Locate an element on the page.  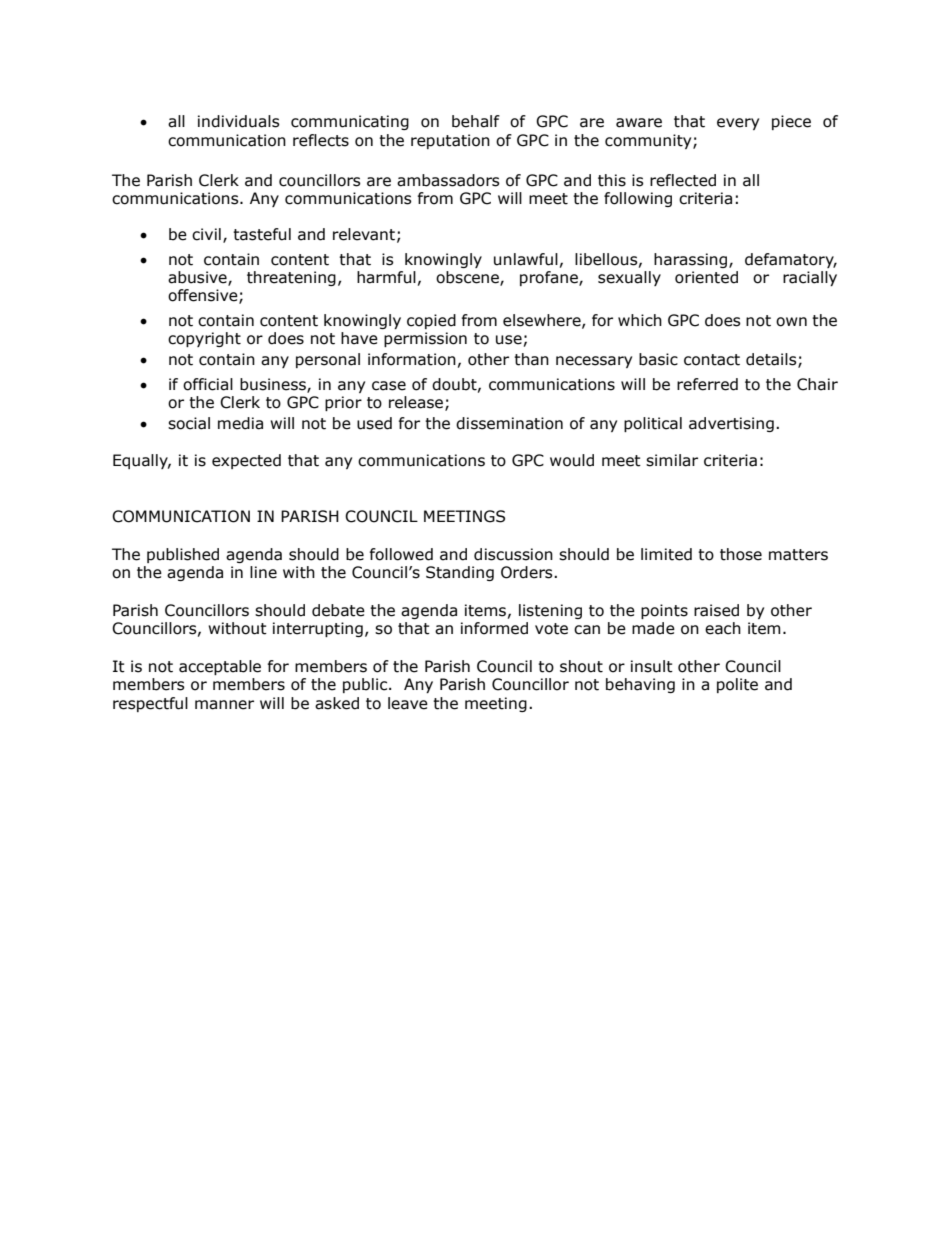
expected is located at coordinates (246, 461).
